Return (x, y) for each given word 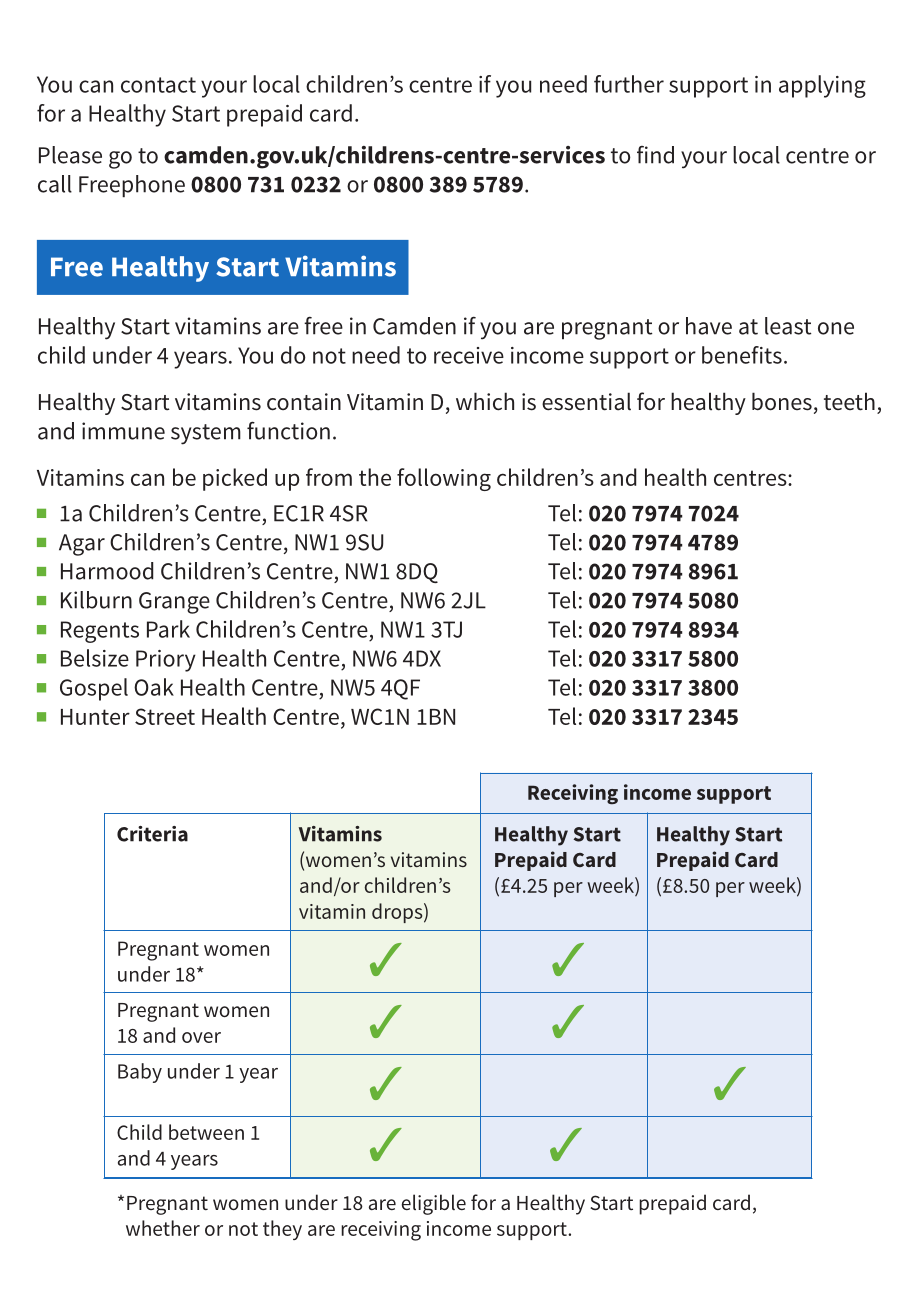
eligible (434, 1204)
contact (158, 85)
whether (163, 1228)
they (282, 1230)
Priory (166, 661)
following (444, 479)
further (629, 84)
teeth (849, 401)
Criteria (152, 834)
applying (822, 86)
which (485, 401)
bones (782, 401)
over (201, 1037)
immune (123, 431)
